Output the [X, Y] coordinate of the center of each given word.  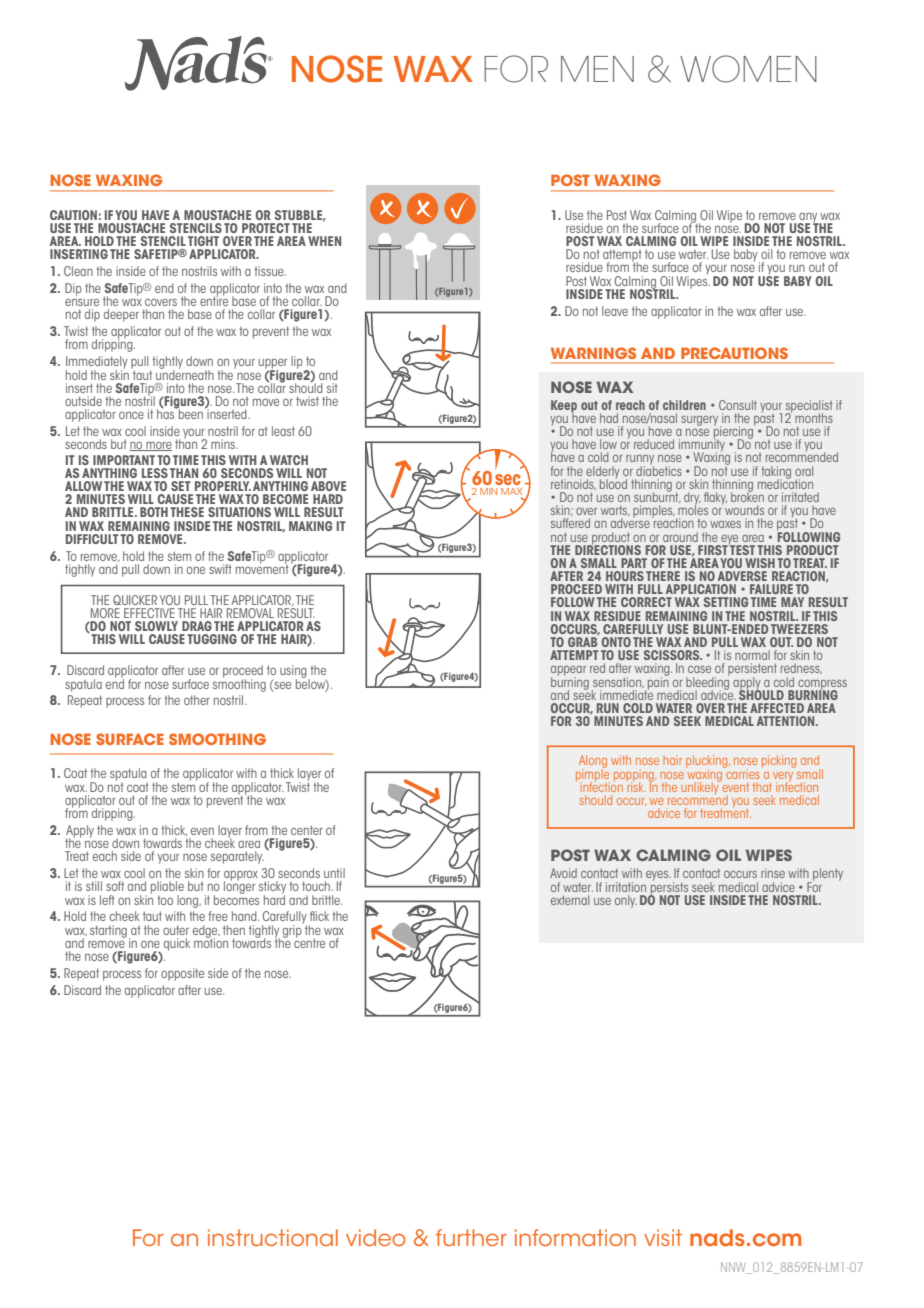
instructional [273, 1237]
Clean [78, 271]
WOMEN [748, 69]
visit [663, 1237]
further [471, 1237]
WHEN [324, 241]
